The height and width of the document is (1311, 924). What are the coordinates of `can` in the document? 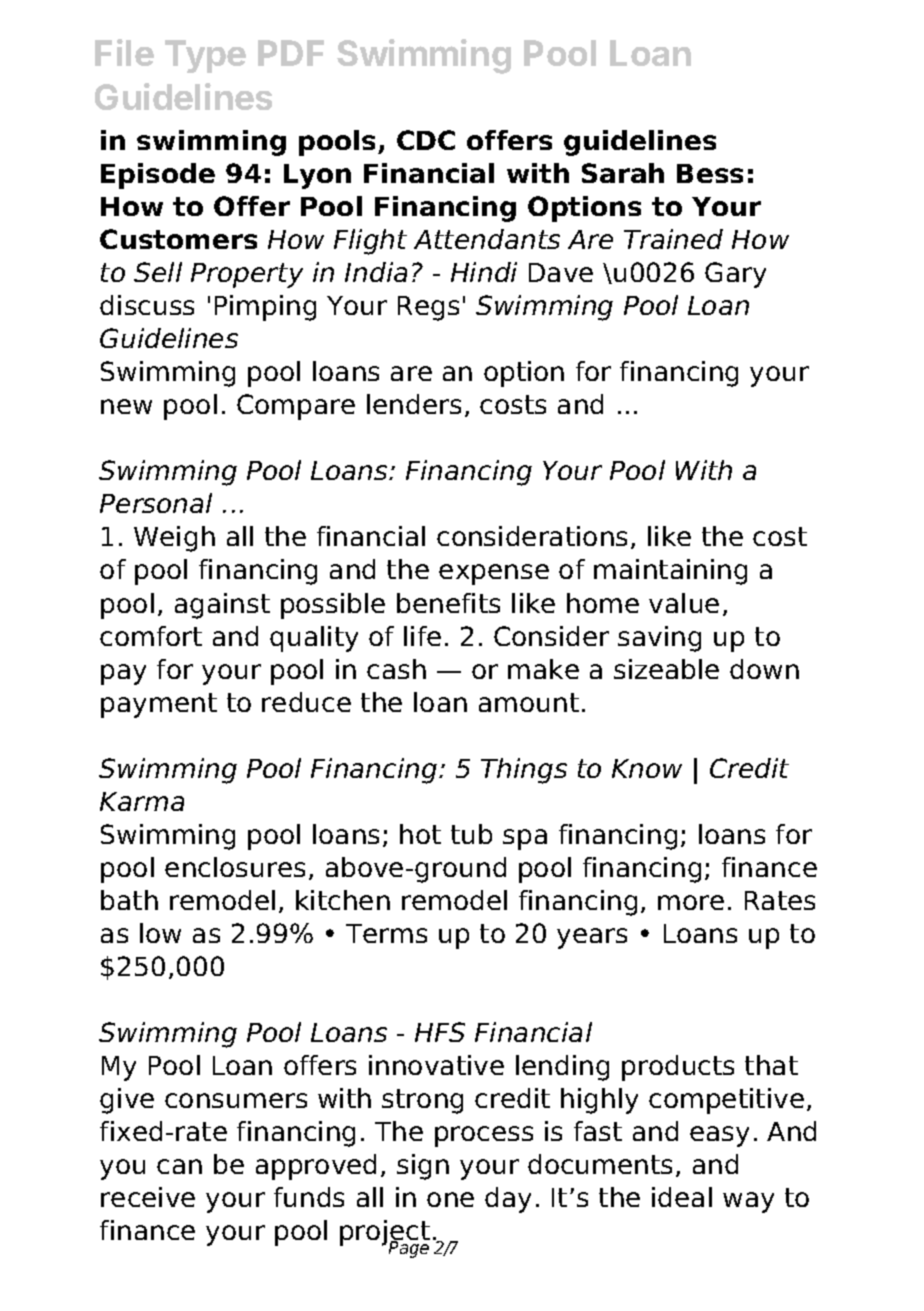 It's located at (179, 1166).
